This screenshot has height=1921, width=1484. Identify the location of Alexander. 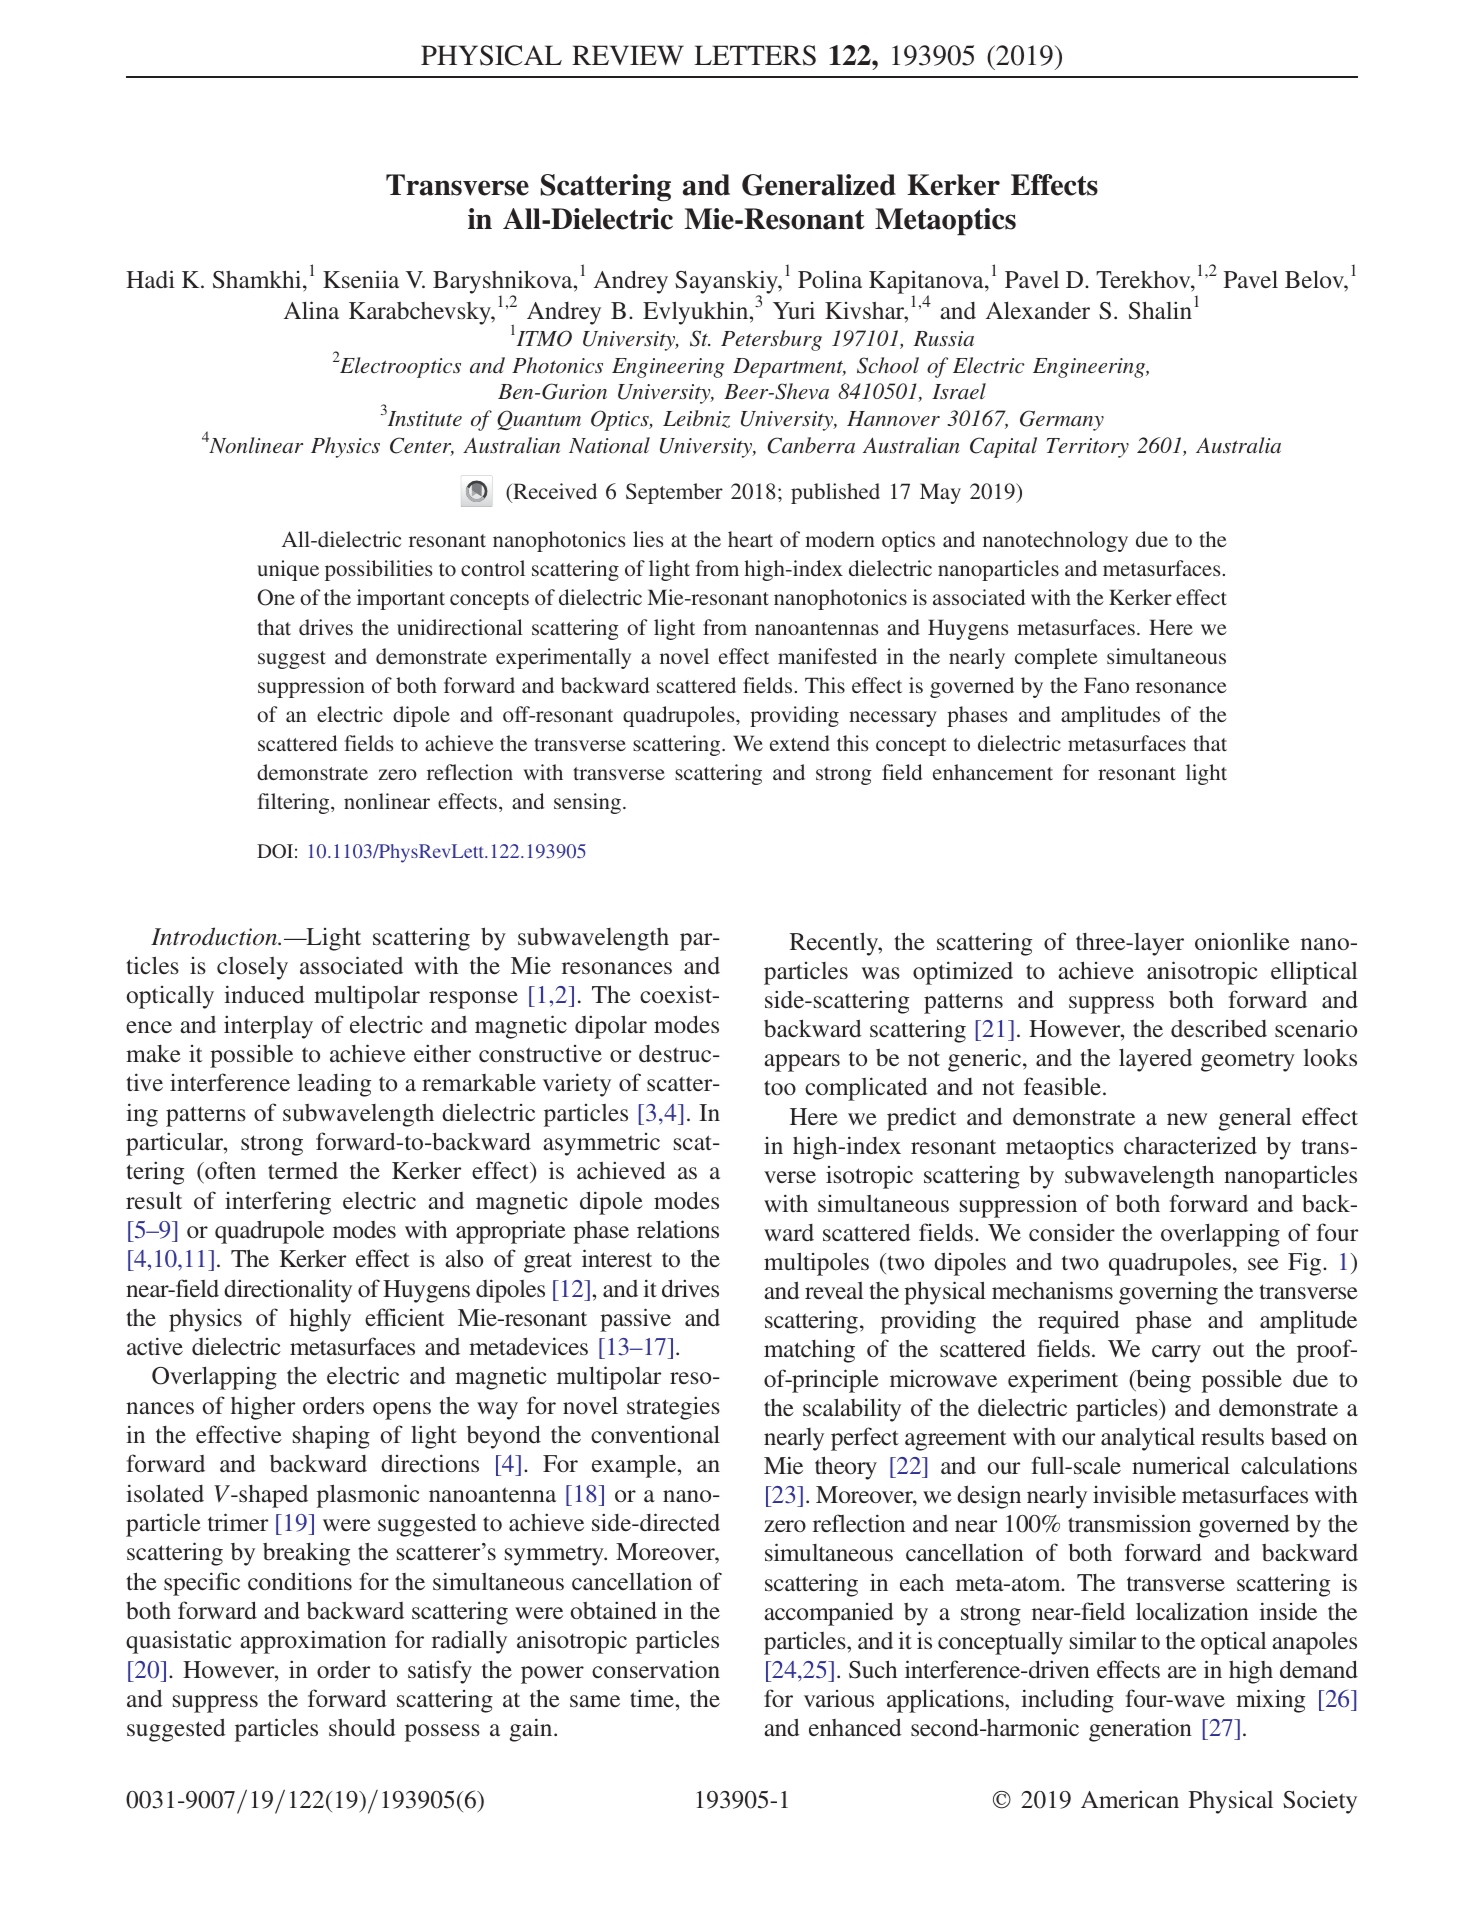
(1038, 310).
